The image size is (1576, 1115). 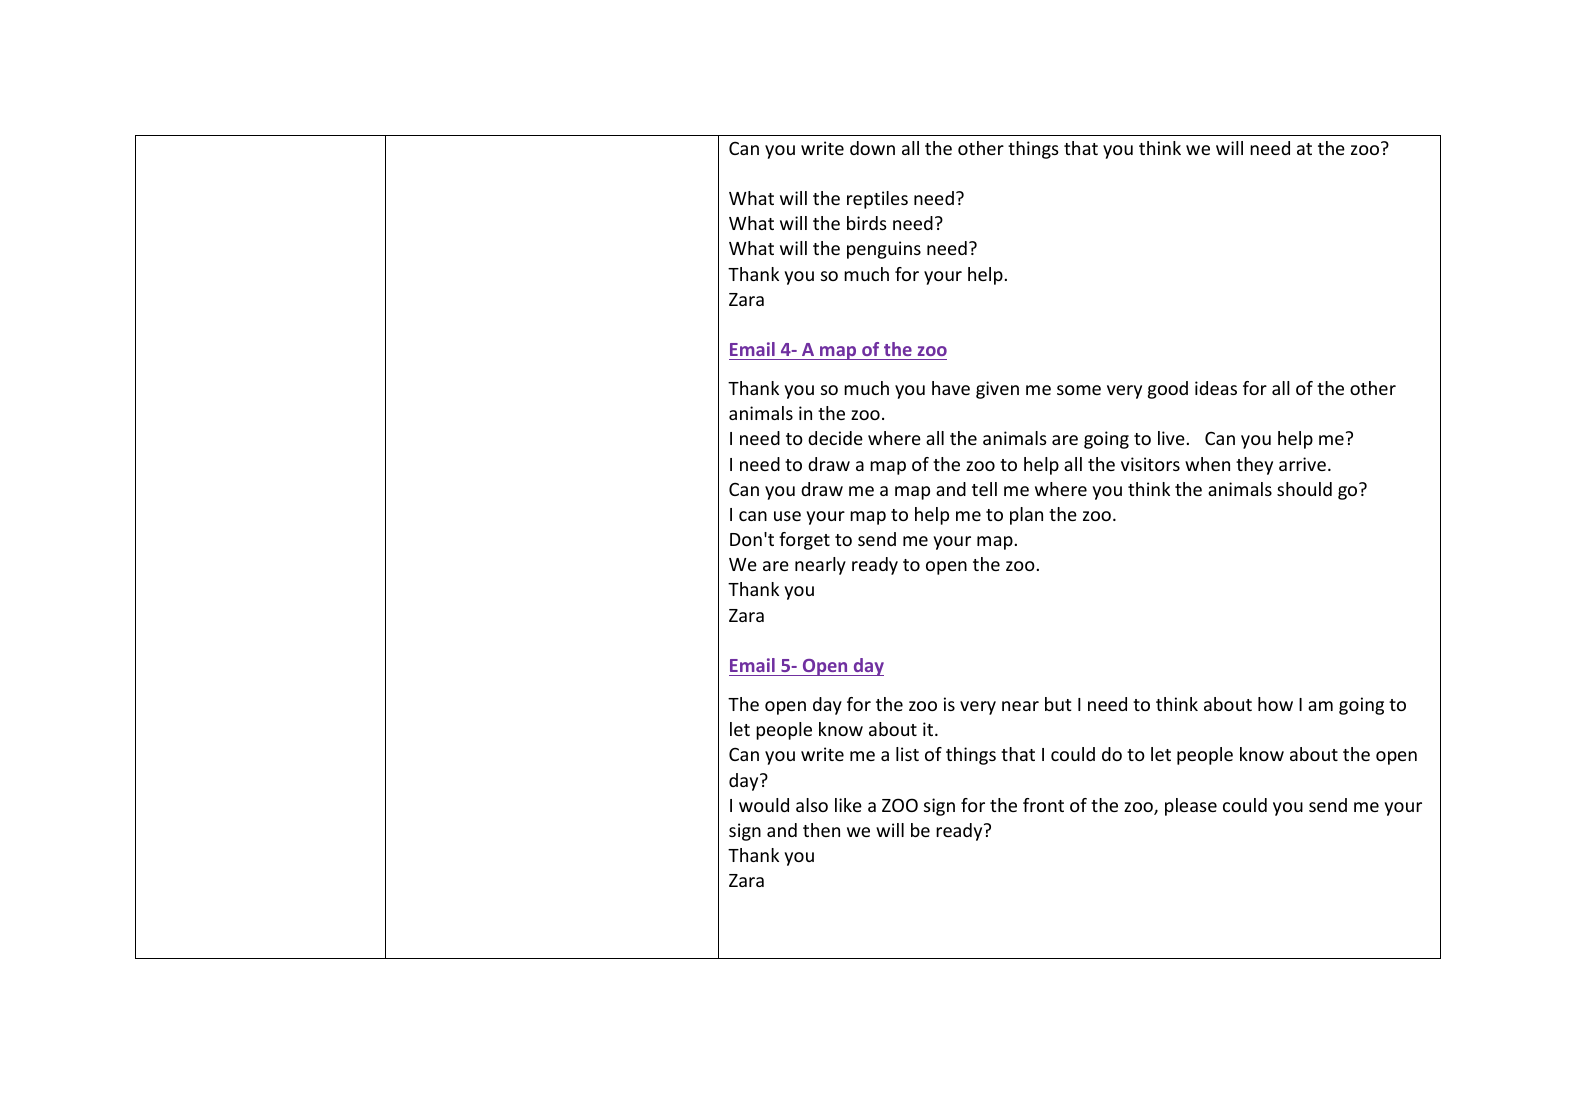 I want to click on also, so click(x=812, y=805).
